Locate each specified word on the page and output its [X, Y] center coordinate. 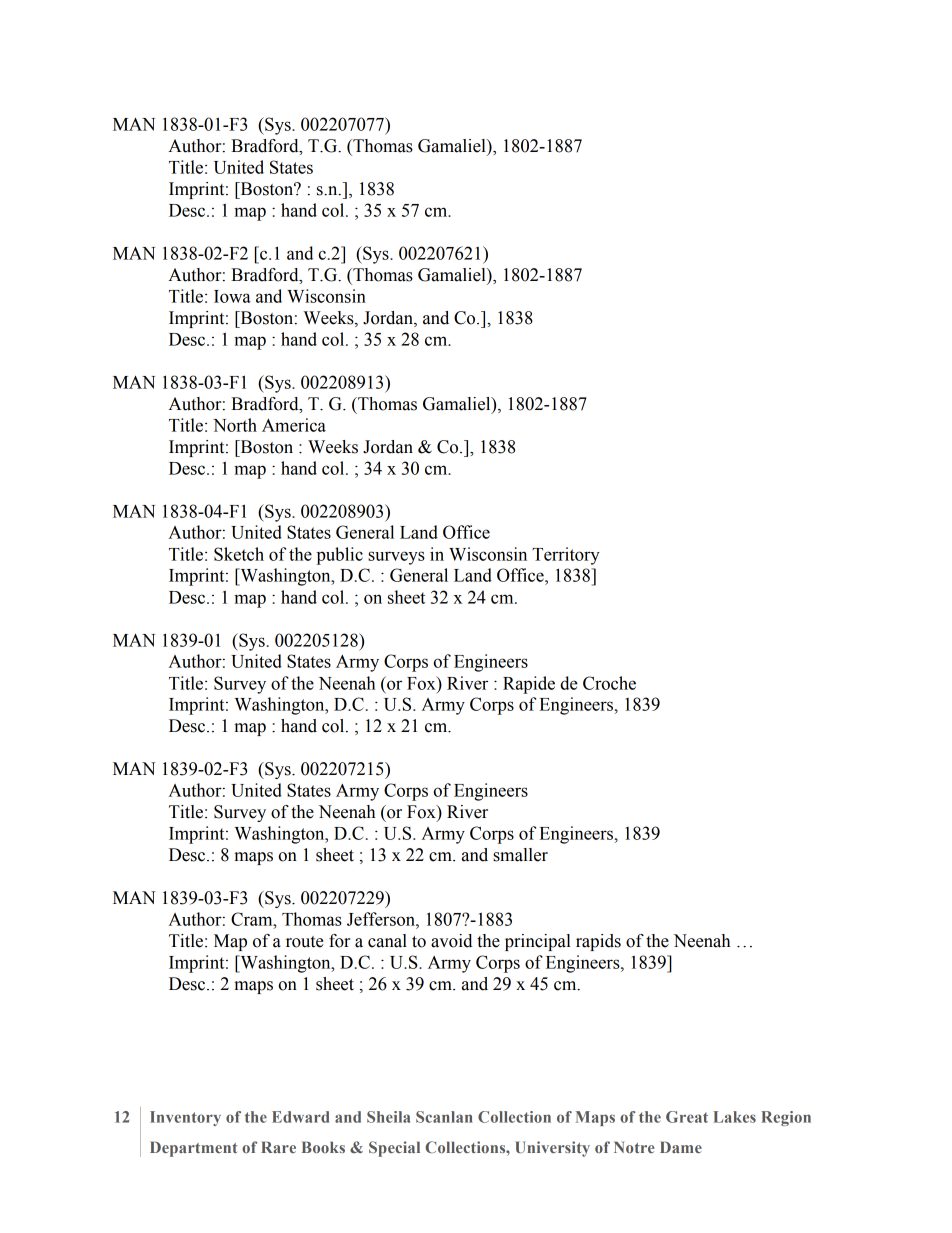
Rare [278, 1147]
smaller [520, 855]
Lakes [734, 1117]
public [340, 556]
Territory [566, 556]
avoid [451, 941]
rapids [598, 942]
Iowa [232, 296]
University [552, 1149]
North [235, 425]
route [305, 942]
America [294, 425]
